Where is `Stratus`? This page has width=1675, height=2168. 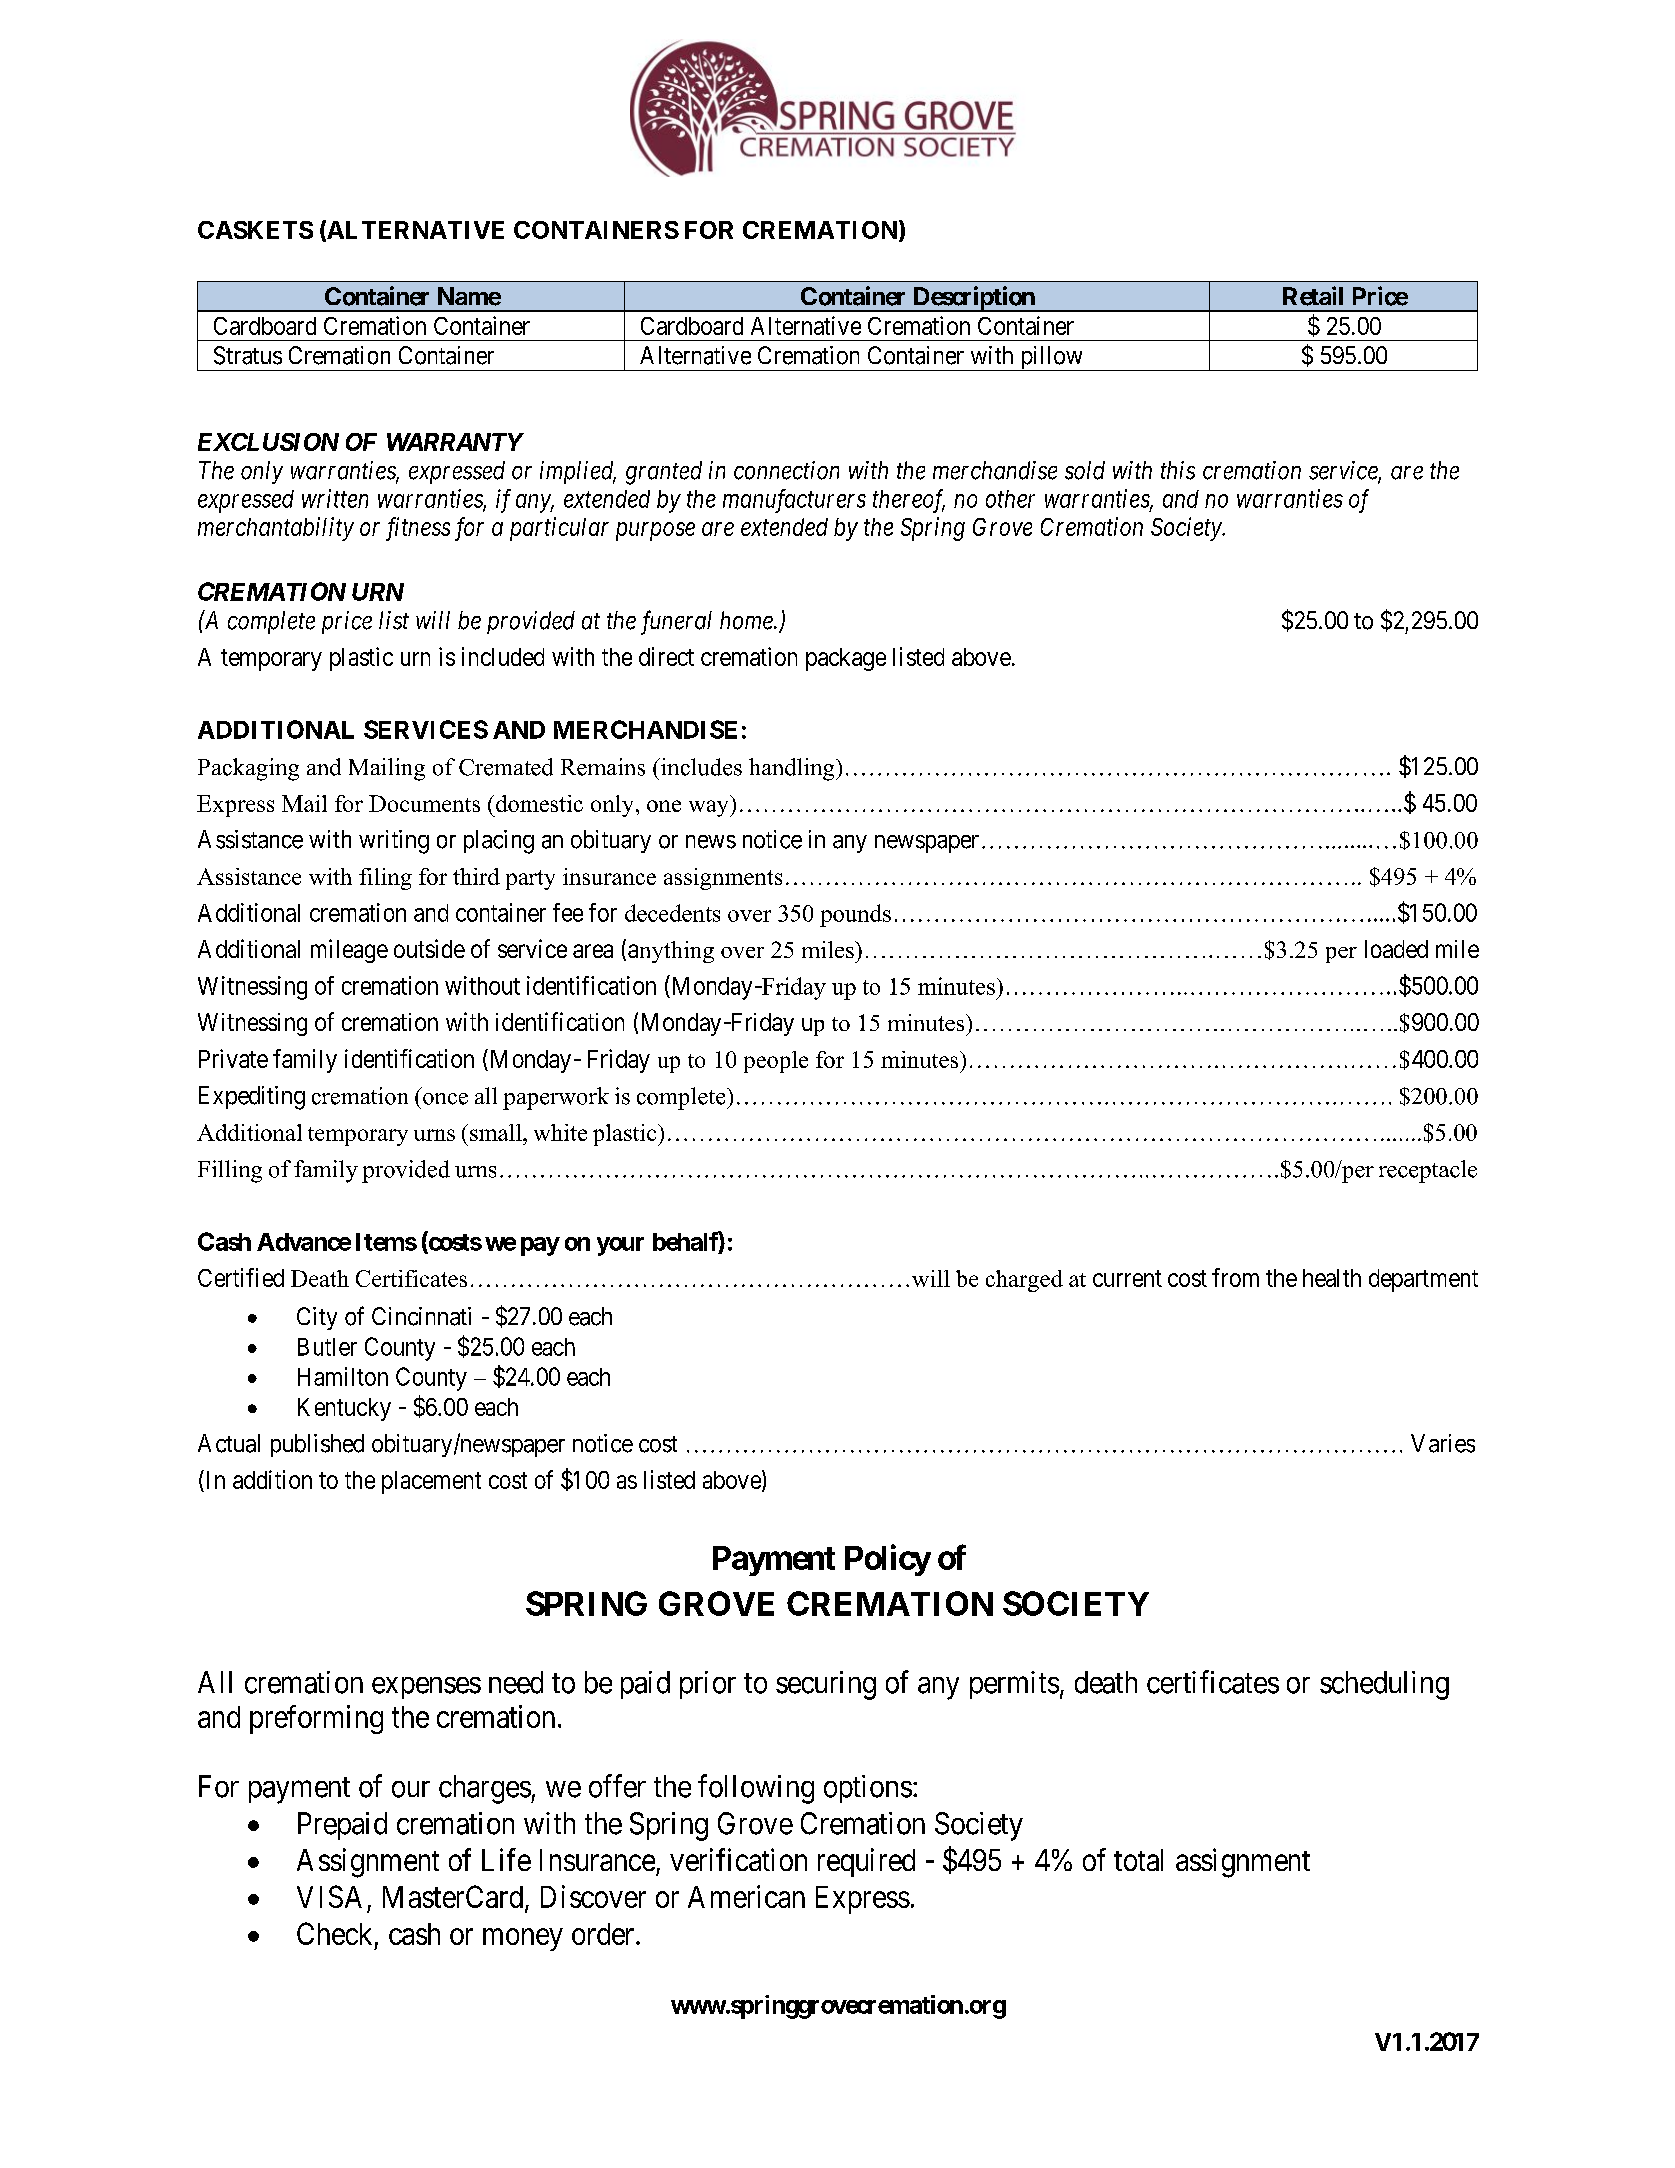 Stratus is located at coordinates (248, 355).
